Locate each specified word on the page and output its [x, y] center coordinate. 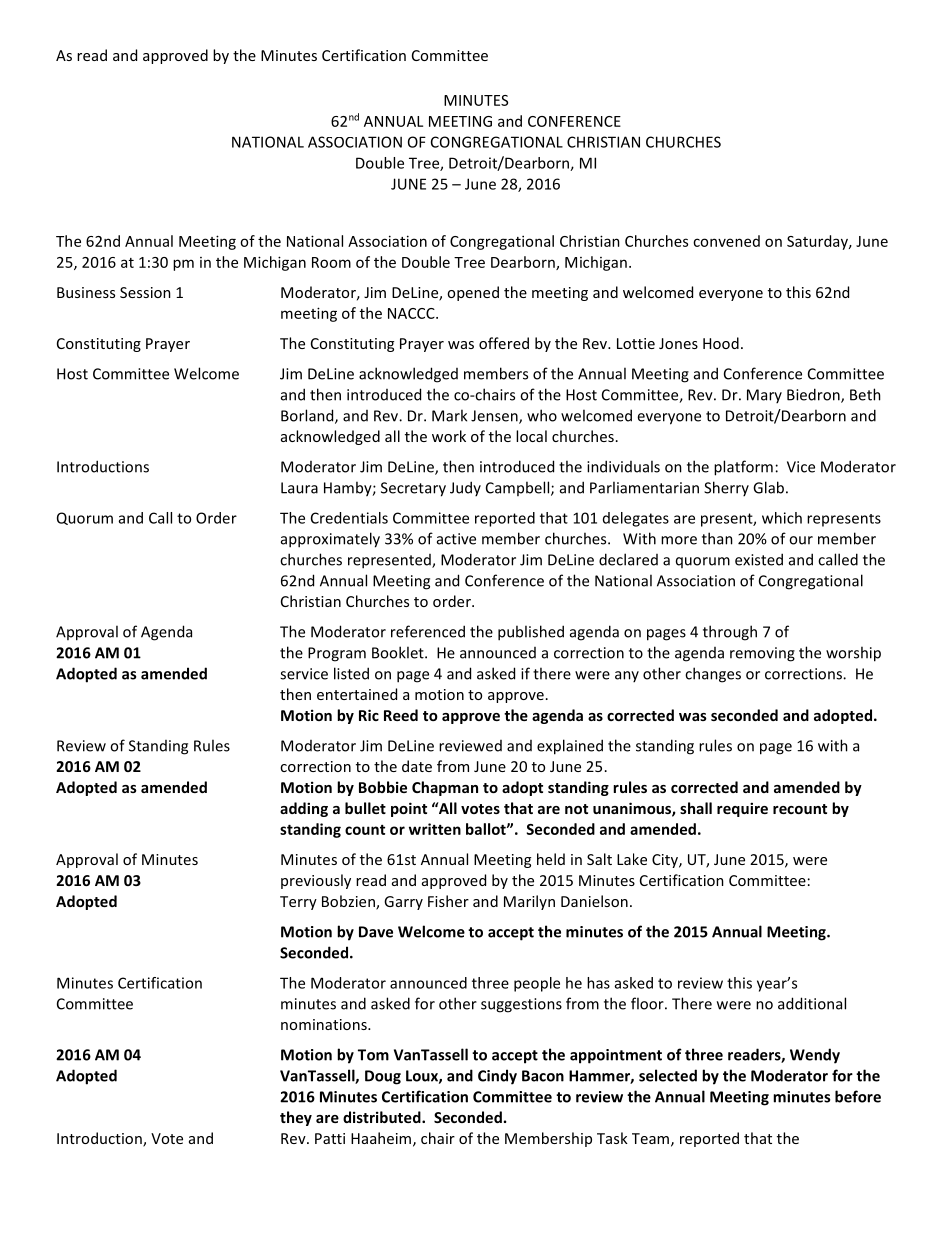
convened [726, 241]
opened [473, 293]
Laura [299, 488]
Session [145, 292]
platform [743, 468]
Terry [298, 903]
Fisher [448, 901]
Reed [401, 715]
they [296, 1118]
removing [762, 654]
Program [337, 654]
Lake [632, 859]
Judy [465, 488]
